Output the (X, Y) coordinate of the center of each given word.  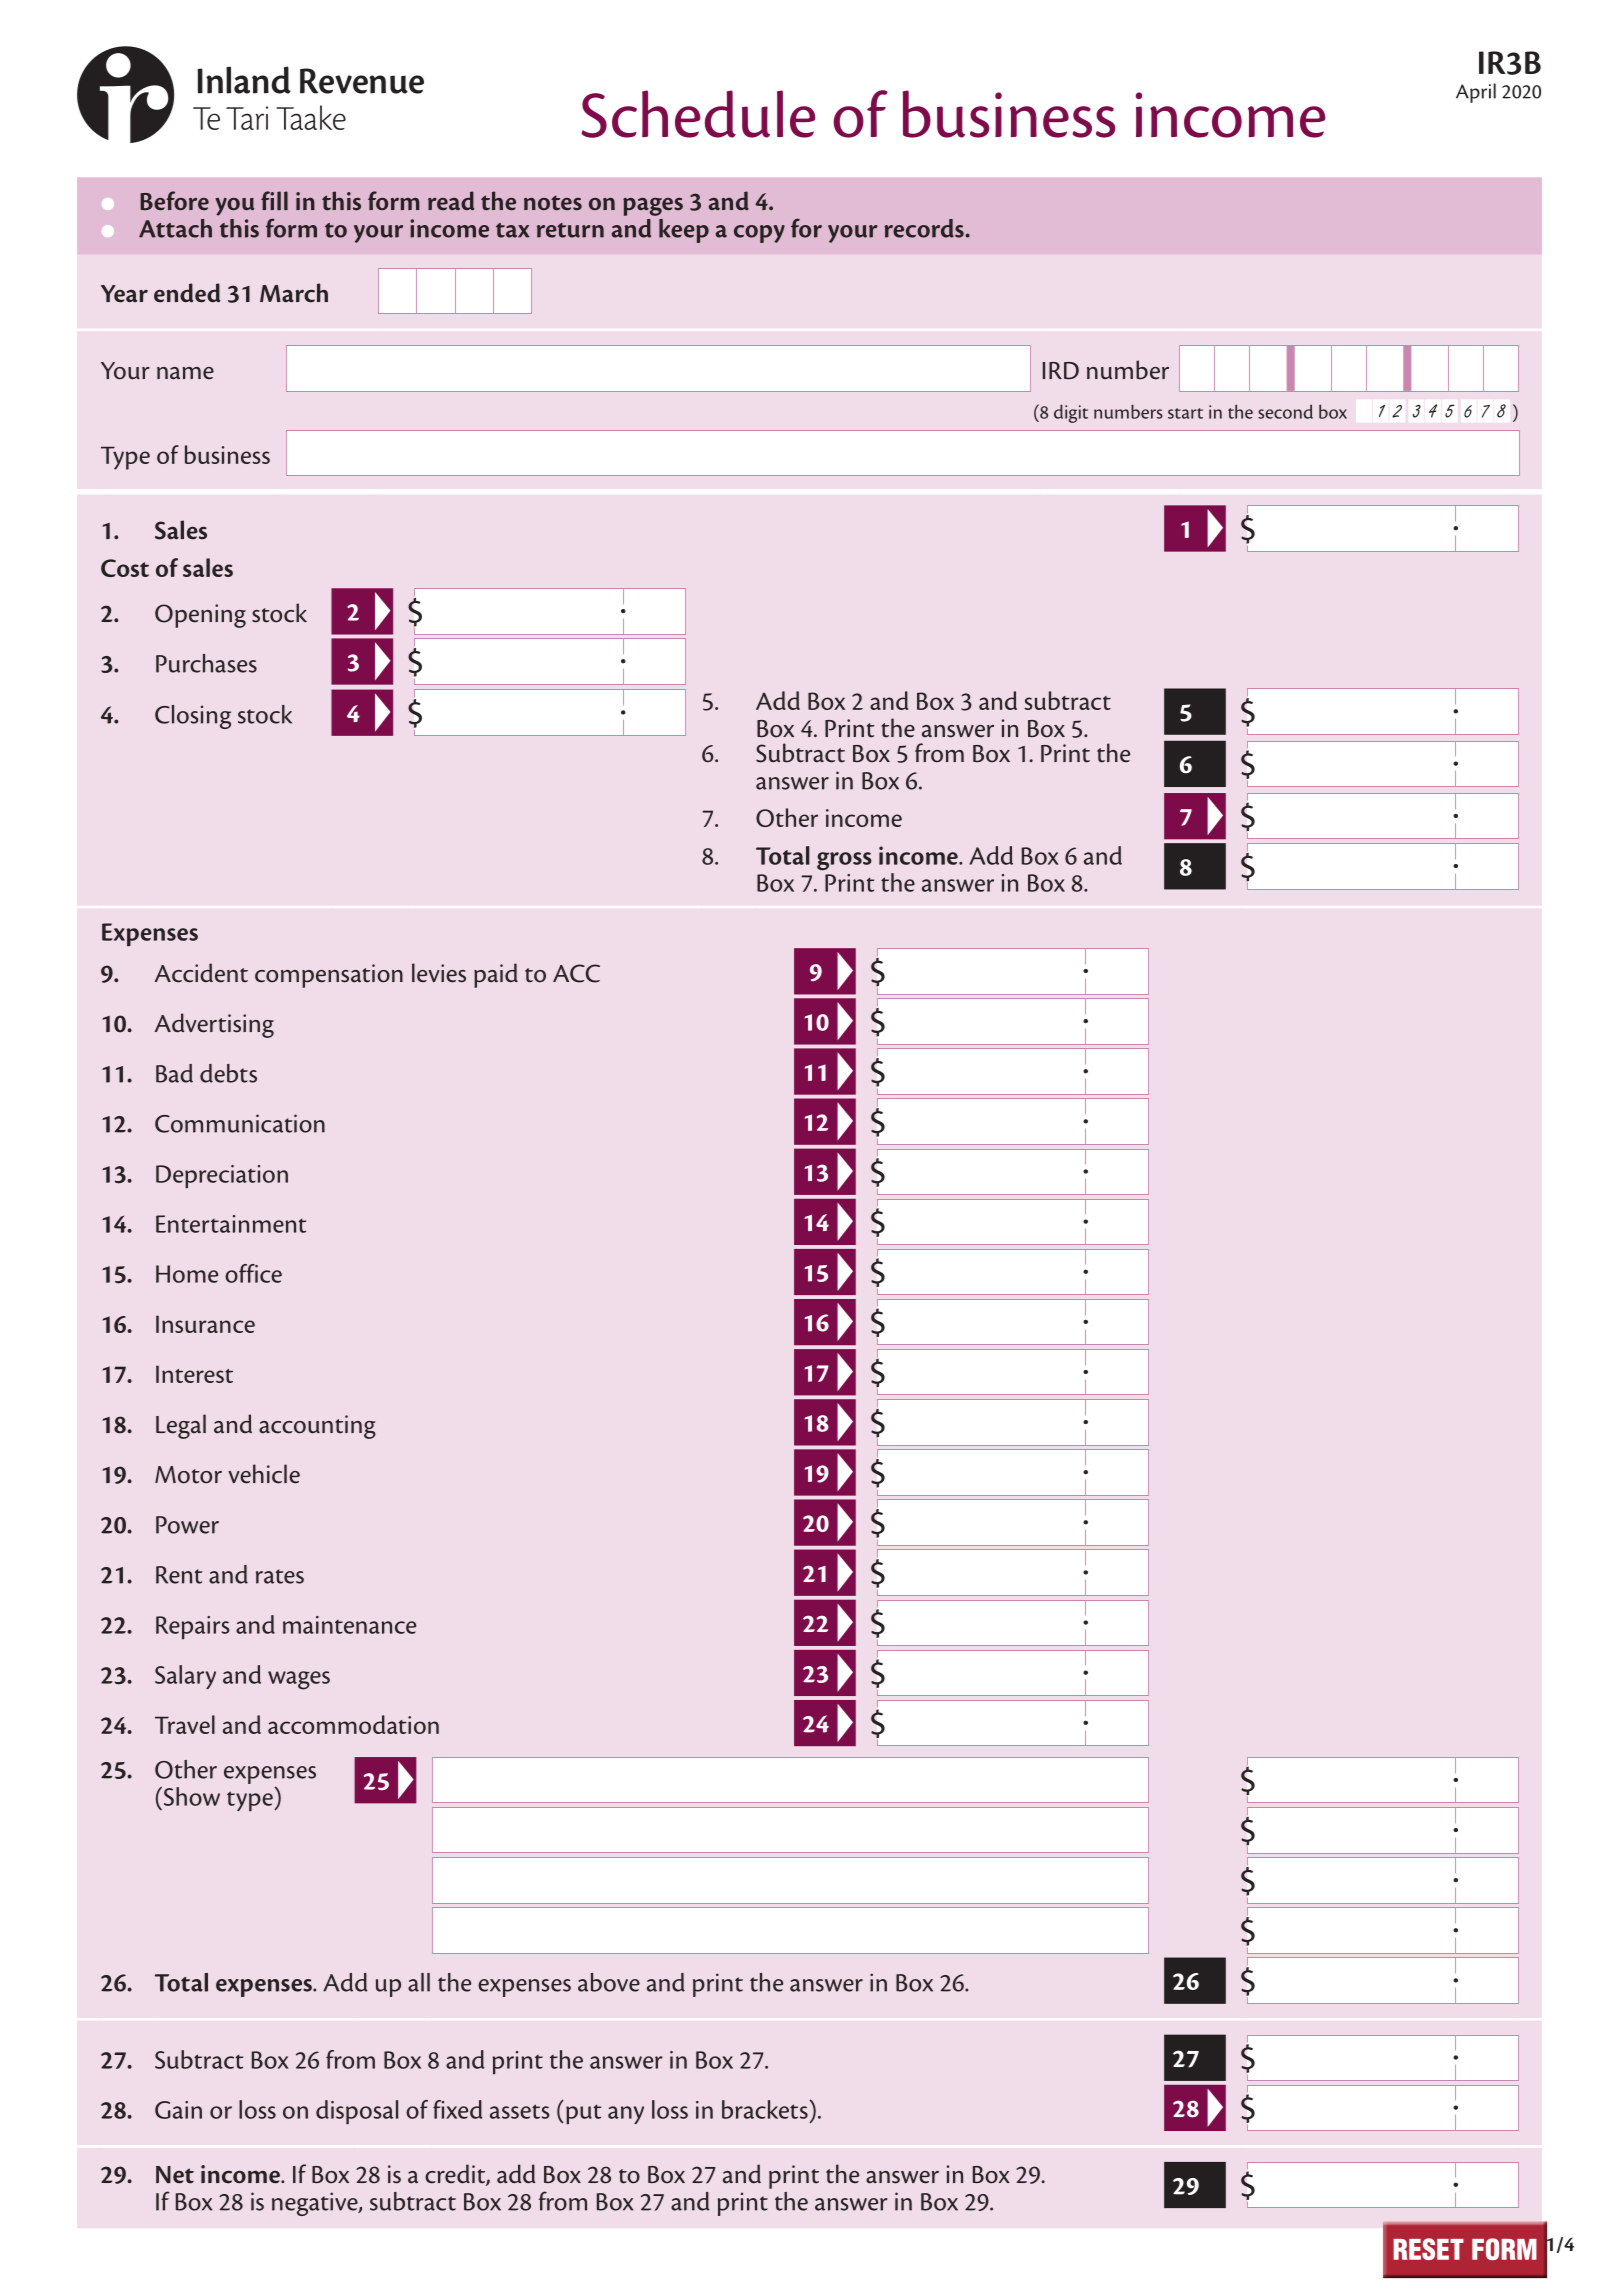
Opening (200, 616)
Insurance (205, 1324)
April (1476, 93)
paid (496, 975)
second (1285, 411)
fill (274, 200)
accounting (317, 1427)
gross (844, 861)
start (1185, 413)
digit (1071, 413)
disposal (357, 2112)
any (626, 2115)
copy (759, 234)
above (609, 1982)
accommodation (353, 1724)
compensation (329, 976)
